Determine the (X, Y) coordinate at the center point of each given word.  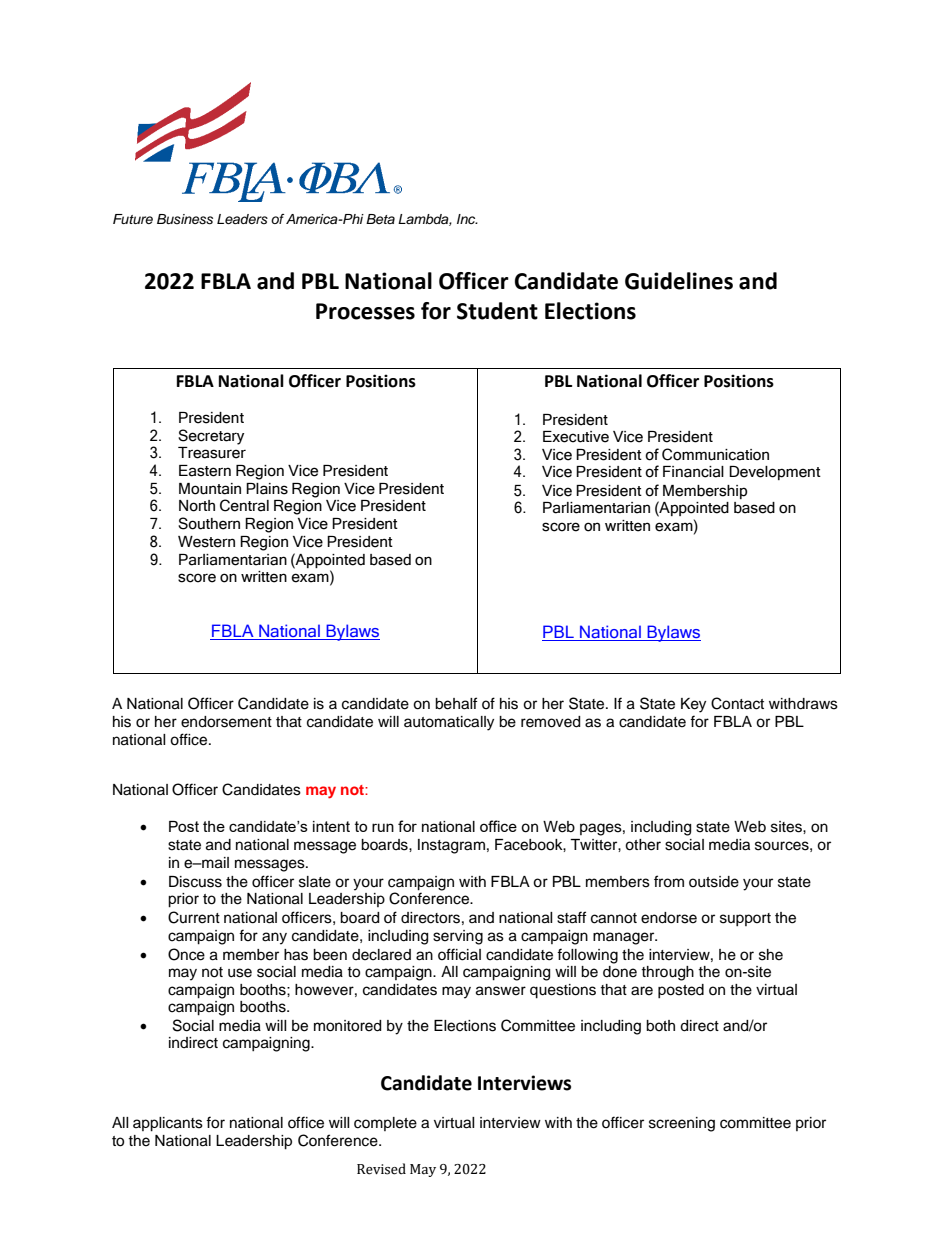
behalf (456, 703)
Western (206, 542)
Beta (380, 219)
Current (194, 917)
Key (693, 705)
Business (185, 219)
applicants (168, 1124)
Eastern (205, 471)
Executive (576, 437)
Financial (693, 472)
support (745, 919)
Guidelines (679, 281)
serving (458, 937)
